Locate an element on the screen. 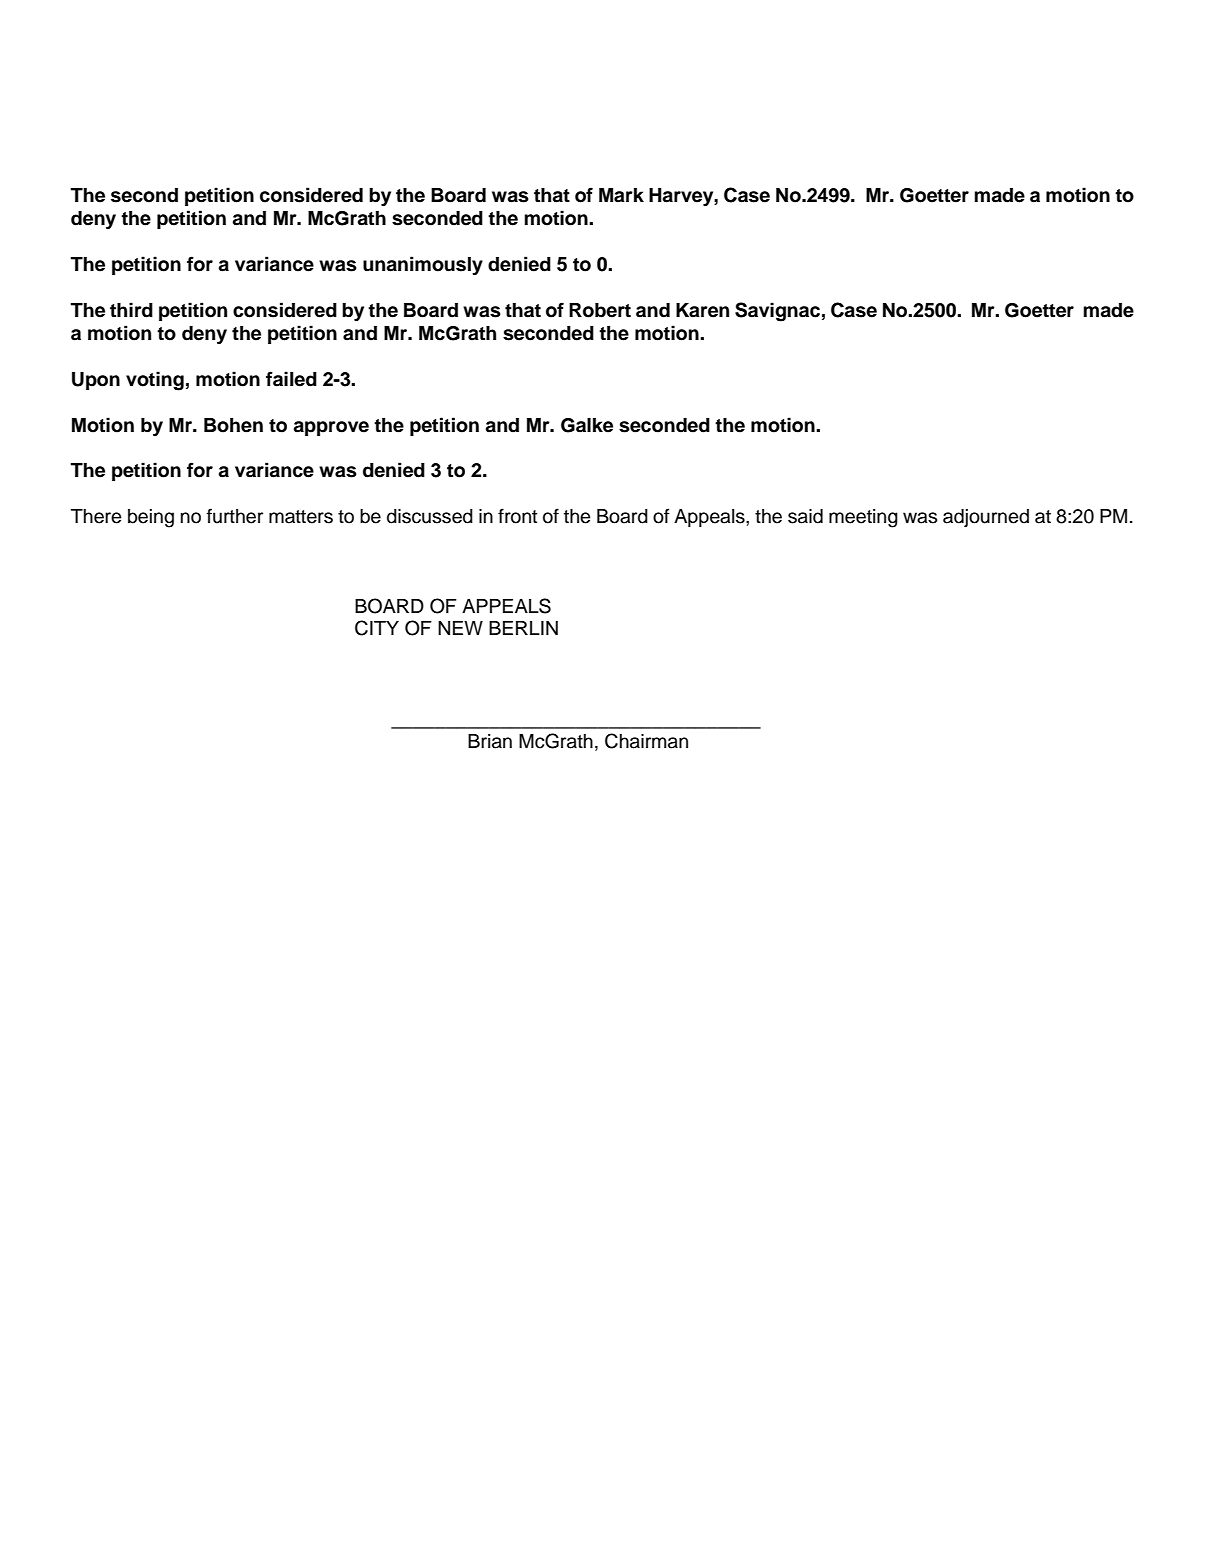 The height and width of the screenshot is (1559, 1205). BERLIN is located at coordinates (523, 628).
